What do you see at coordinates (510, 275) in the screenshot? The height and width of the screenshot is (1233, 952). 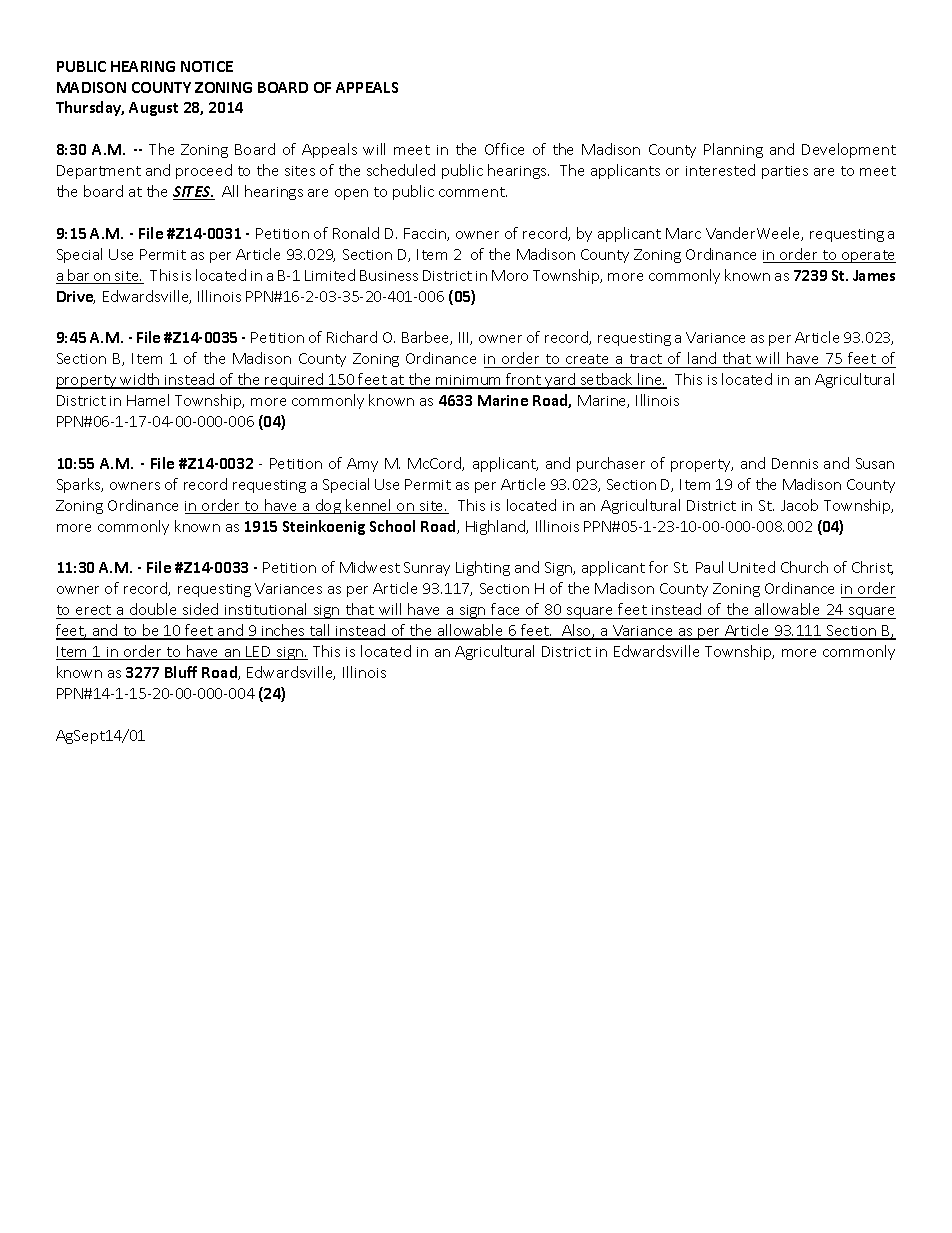 I see `Moro` at bounding box center [510, 275].
